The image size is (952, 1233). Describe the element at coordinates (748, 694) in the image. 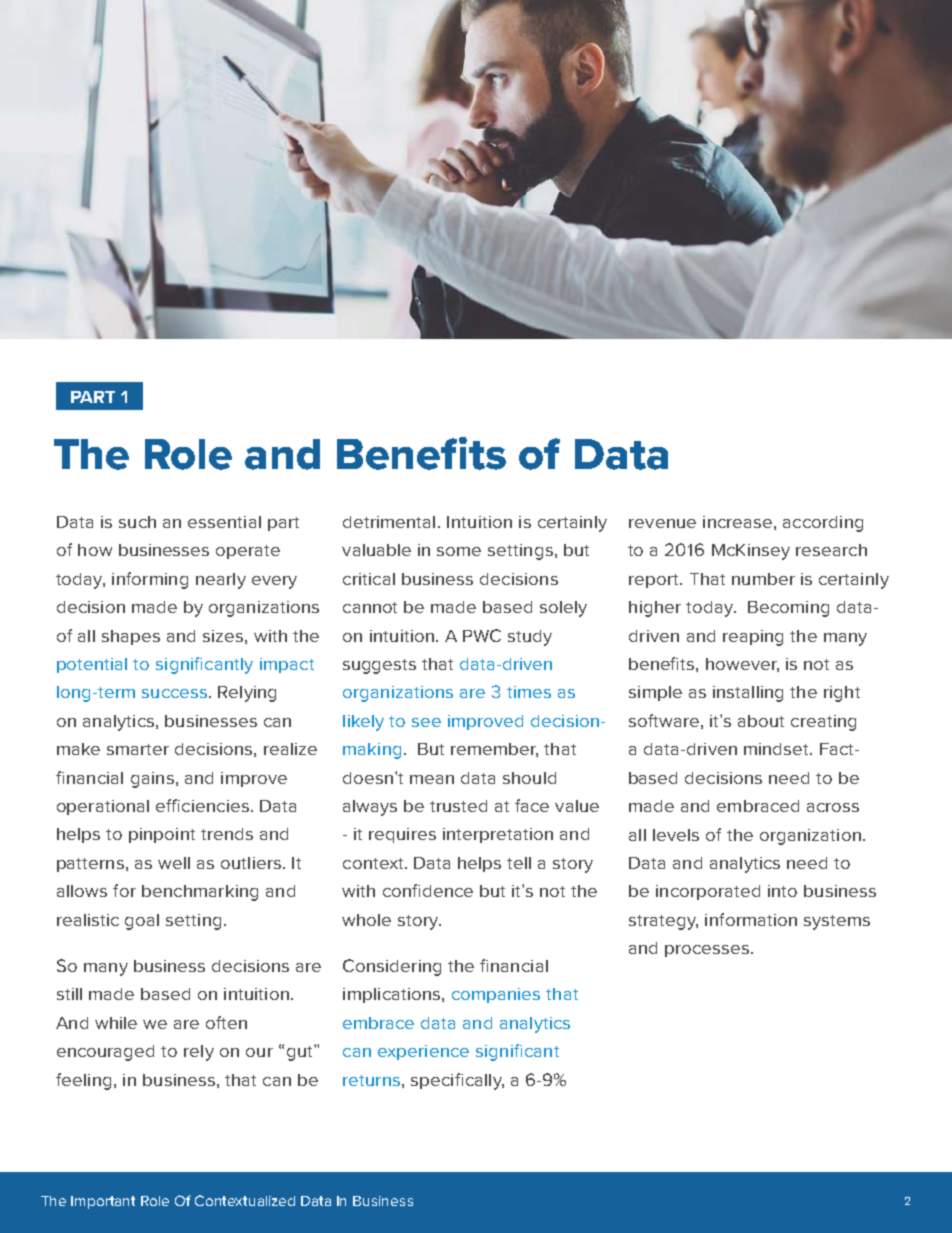

I see `installing` at that location.
